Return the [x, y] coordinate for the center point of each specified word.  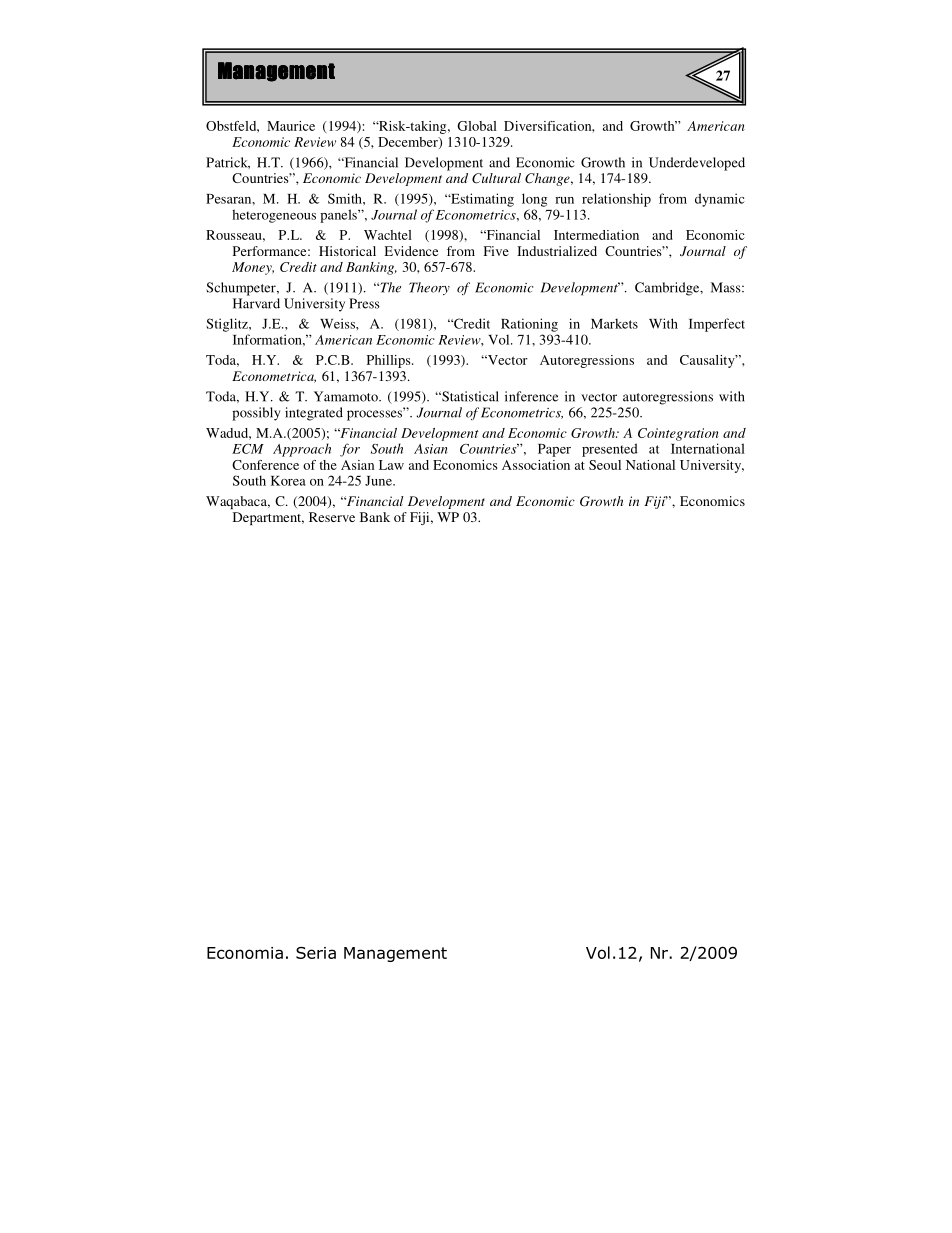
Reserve [332, 517]
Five [496, 251]
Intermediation [596, 235]
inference [531, 396]
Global [477, 126]
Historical [347, 251]
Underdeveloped [697, 164]
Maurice [291, 126]
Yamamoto [347, 396]
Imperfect [717, 325]
